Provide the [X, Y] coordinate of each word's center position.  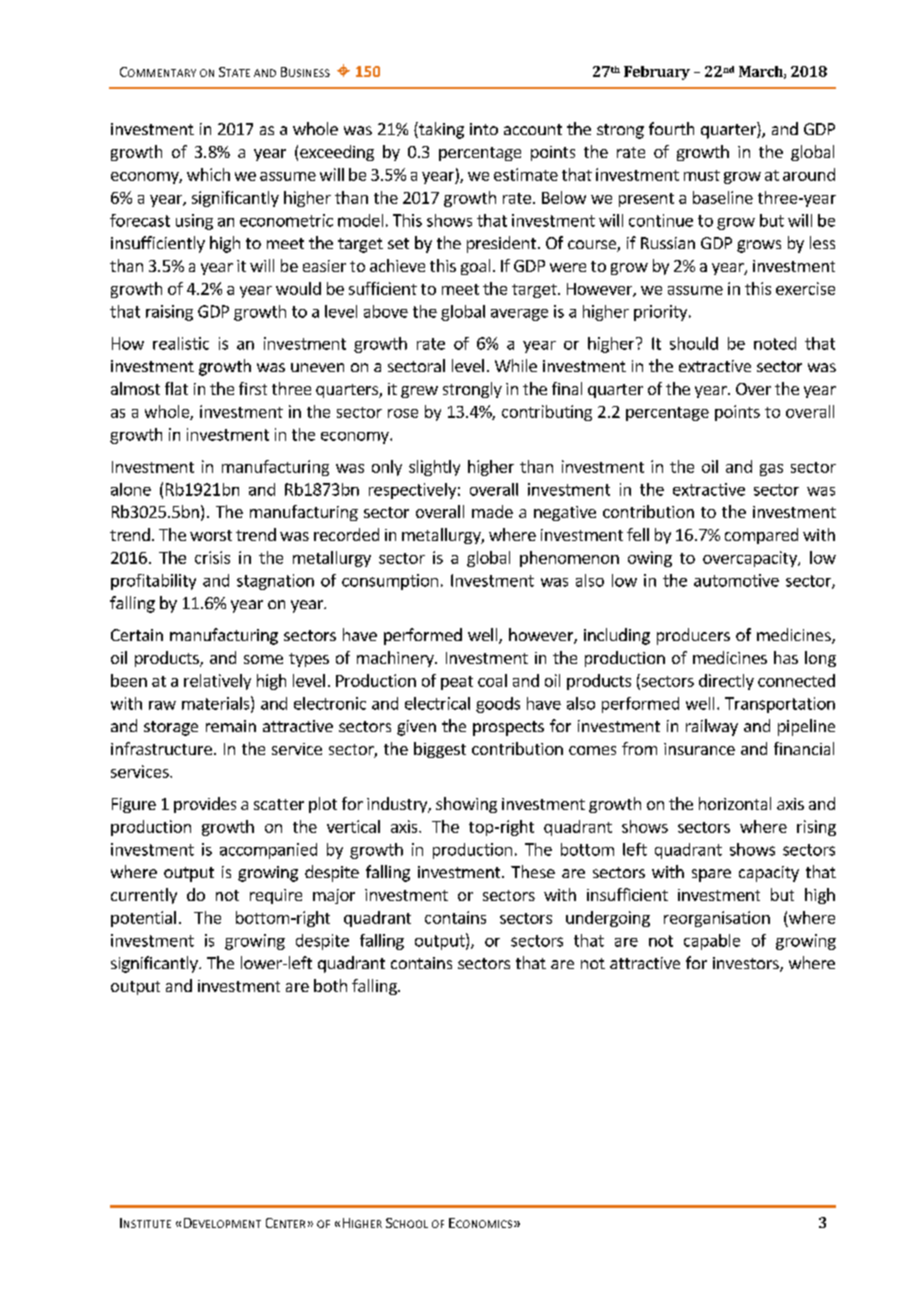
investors [747, 964]
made [492, 511]
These [533, 871]
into [484, 129]
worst [211, 535]
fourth [671, 128]
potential [143, 919]
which [208, 174]
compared [761, 536]
